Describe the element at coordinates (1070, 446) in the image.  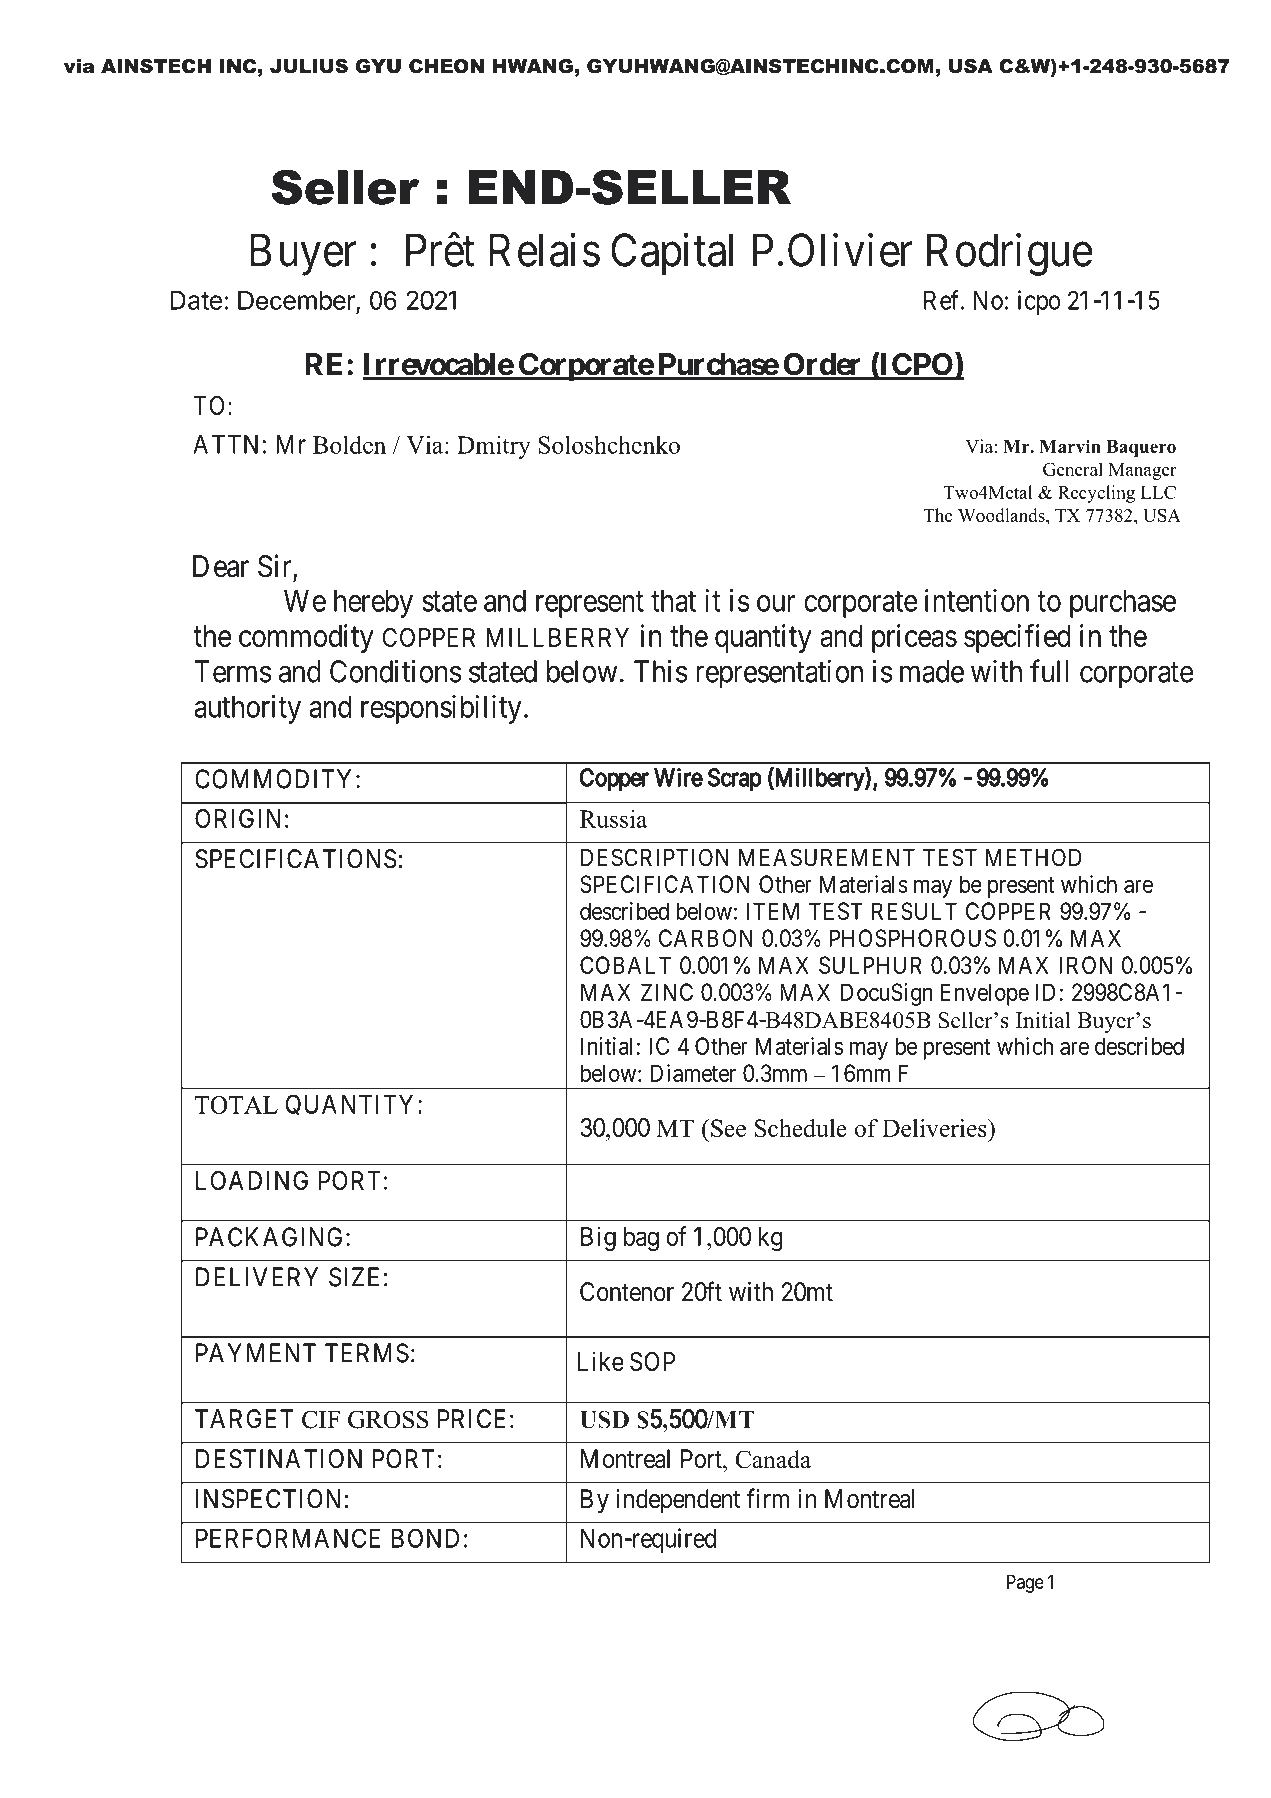
I see `Marvin` at that location.
